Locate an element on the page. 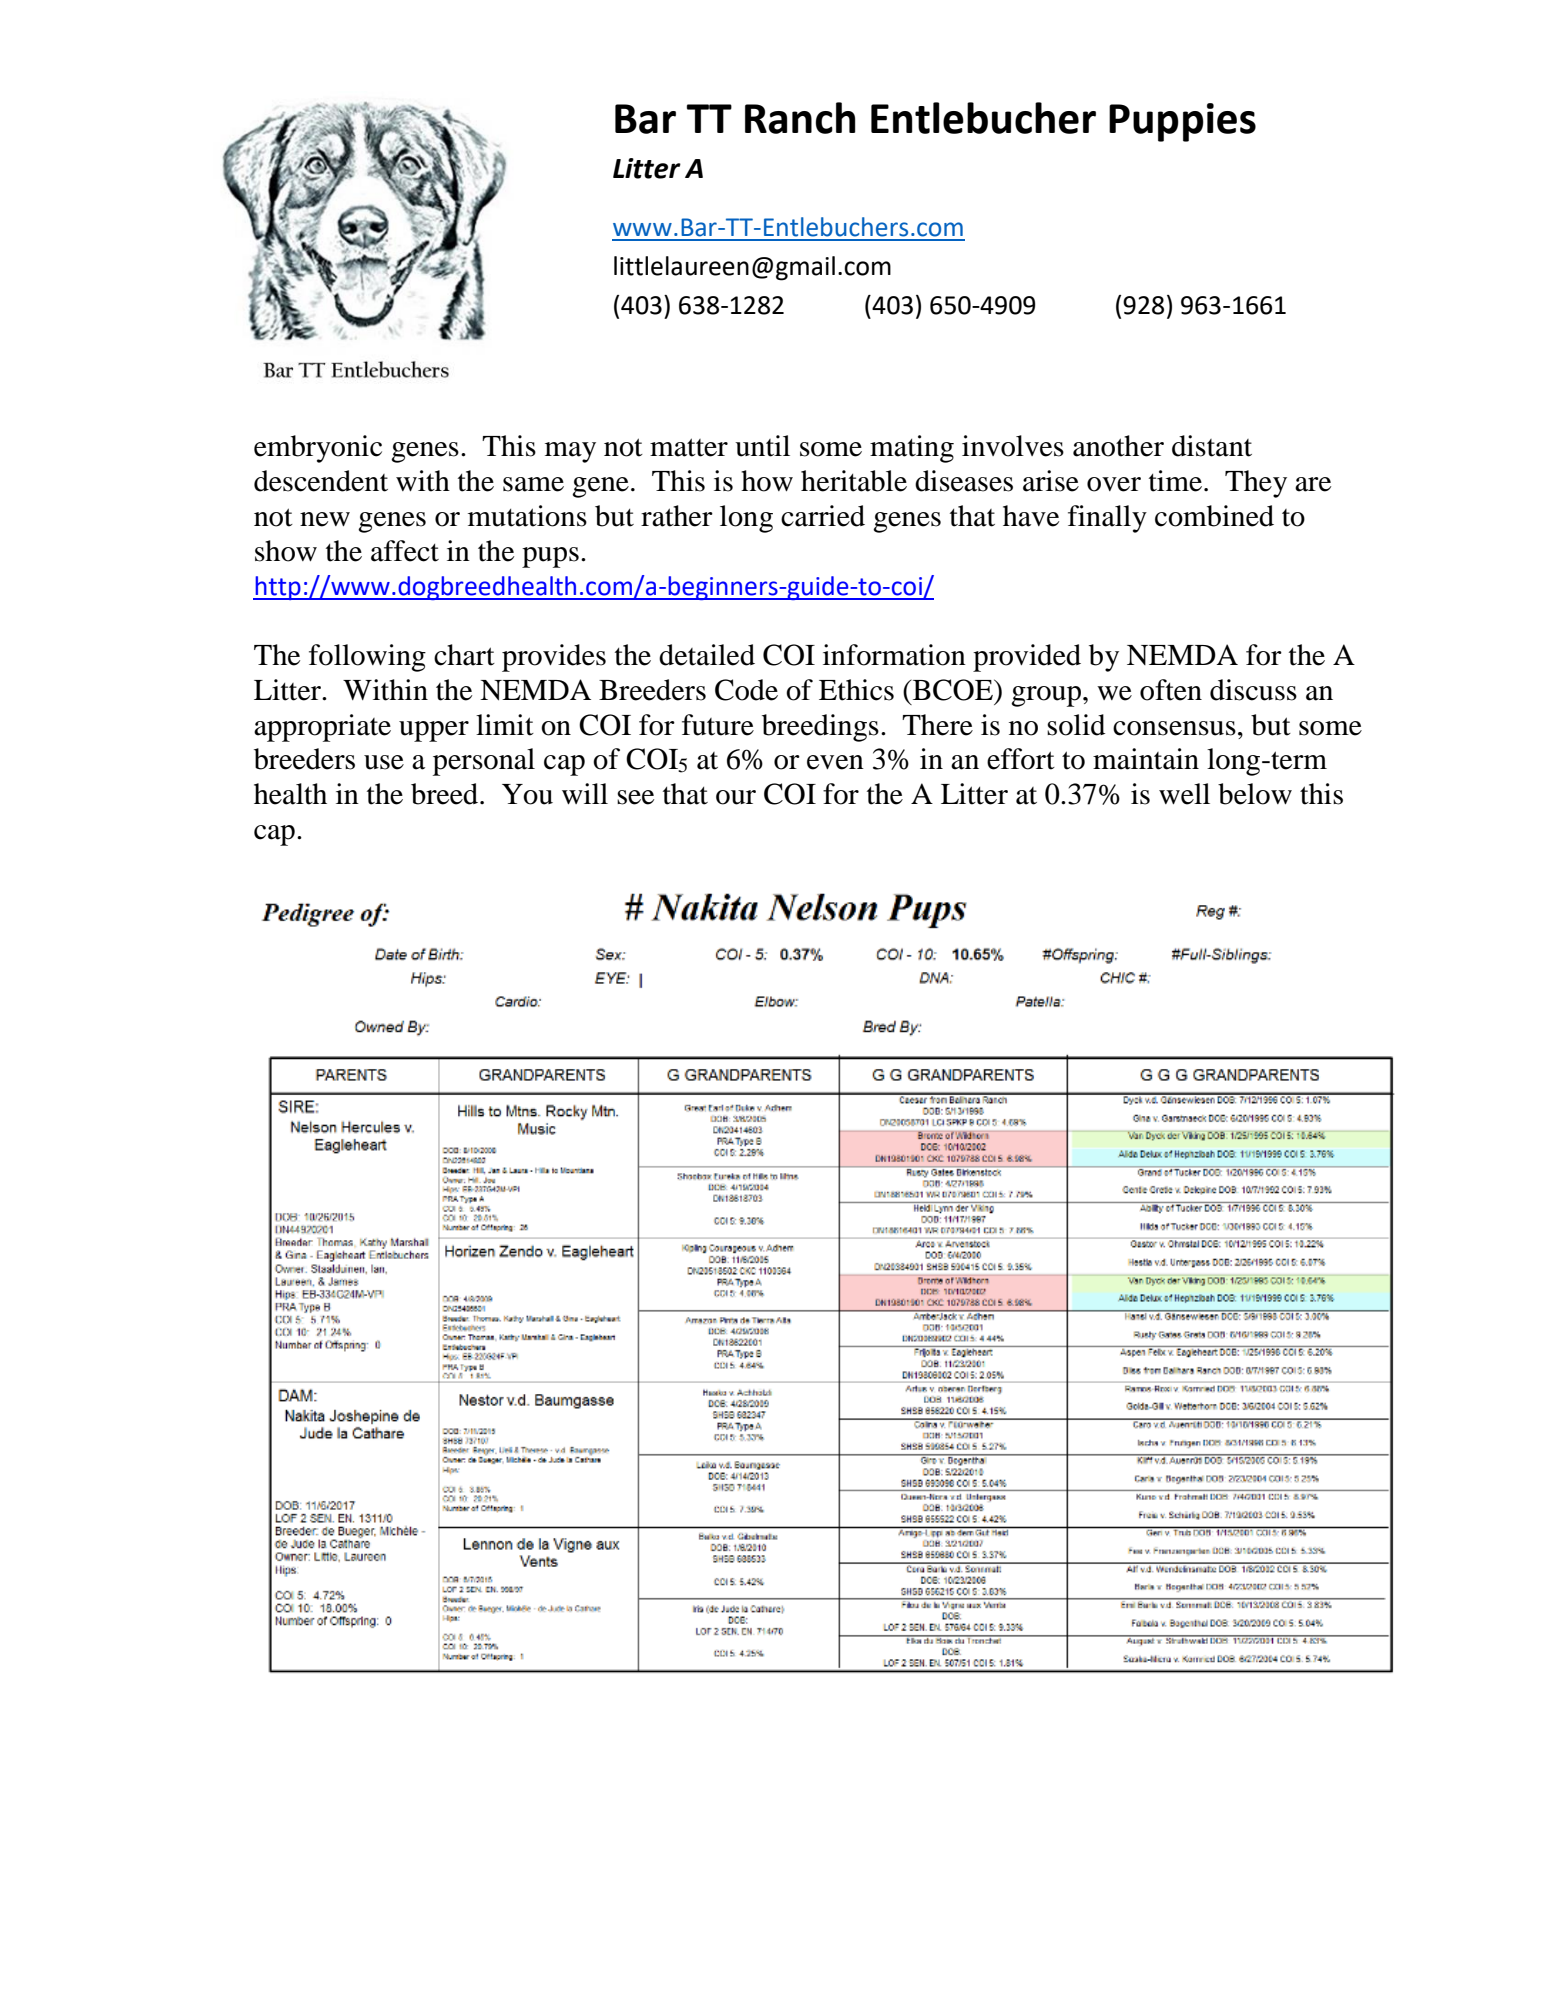 The width and height of the document is (1548, 2003). affect is located at coordinates (405, 551).
